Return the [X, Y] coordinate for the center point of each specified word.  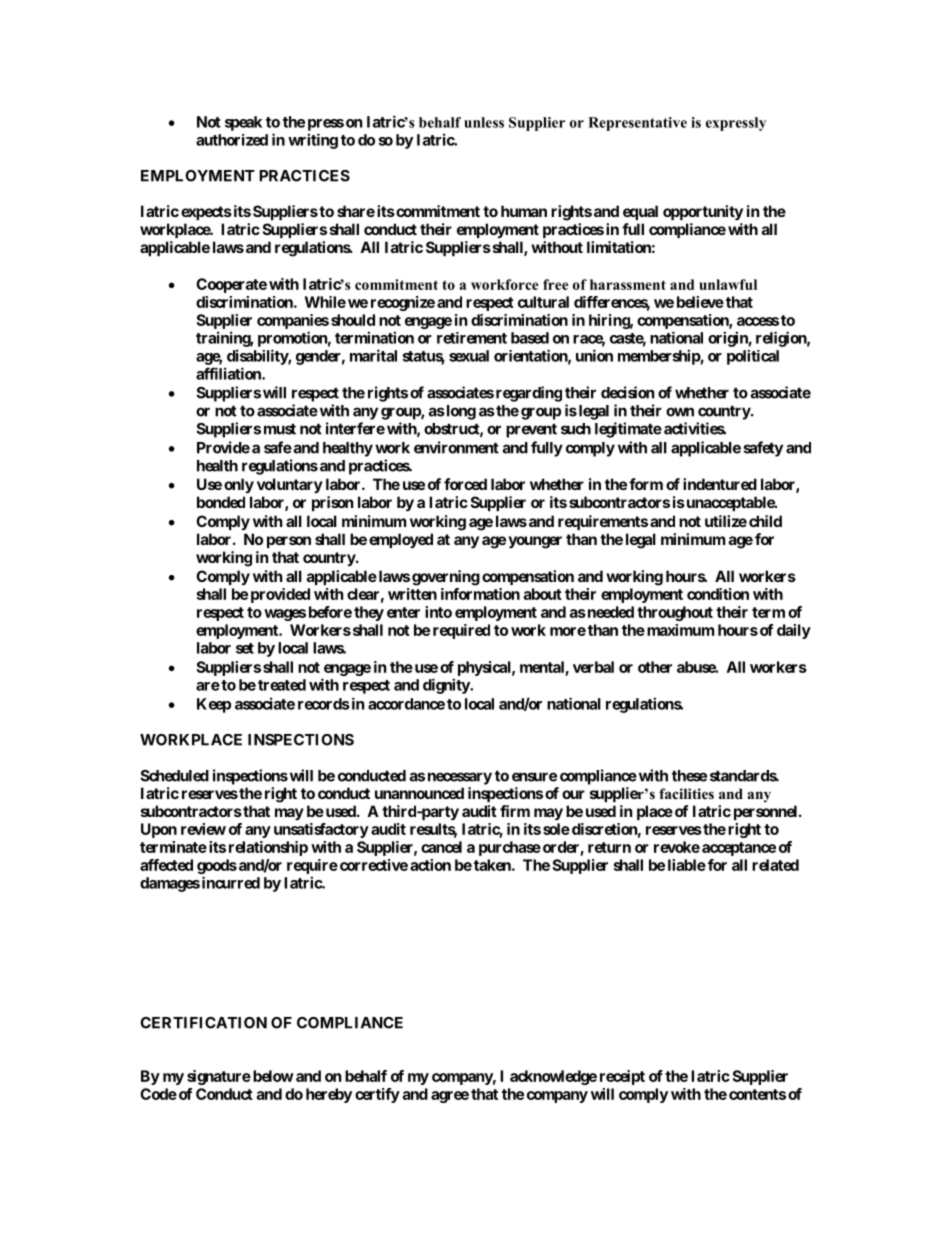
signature [219, 1077]
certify [377, 1095]
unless [484, 122]
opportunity [703, 212]
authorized [232, 140]
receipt [622, 1077]
